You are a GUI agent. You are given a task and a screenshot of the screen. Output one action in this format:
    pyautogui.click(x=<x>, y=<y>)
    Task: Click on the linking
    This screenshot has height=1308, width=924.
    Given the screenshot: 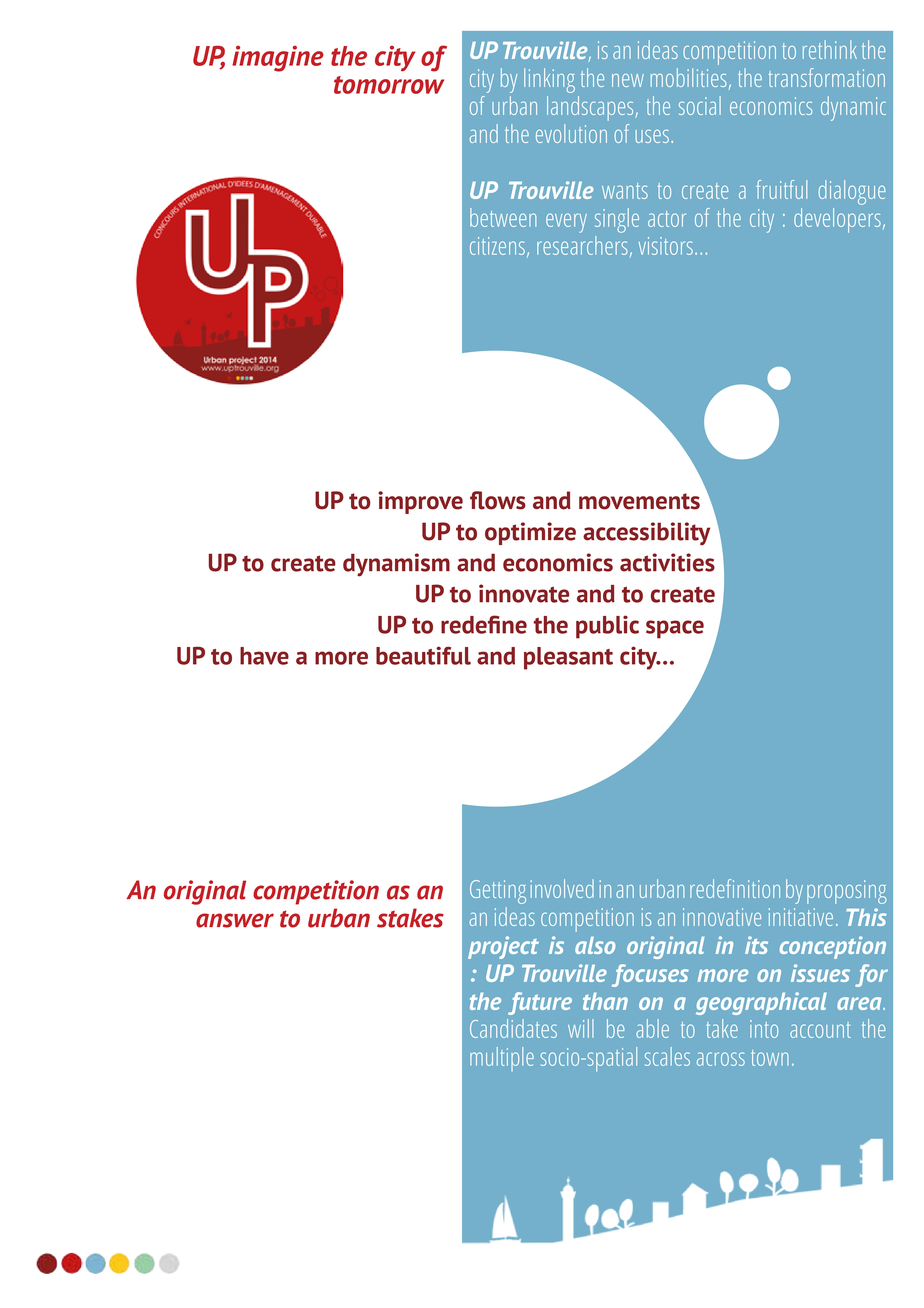 What is the action you would take?
    pyautogui.click(x=549, y=80)
